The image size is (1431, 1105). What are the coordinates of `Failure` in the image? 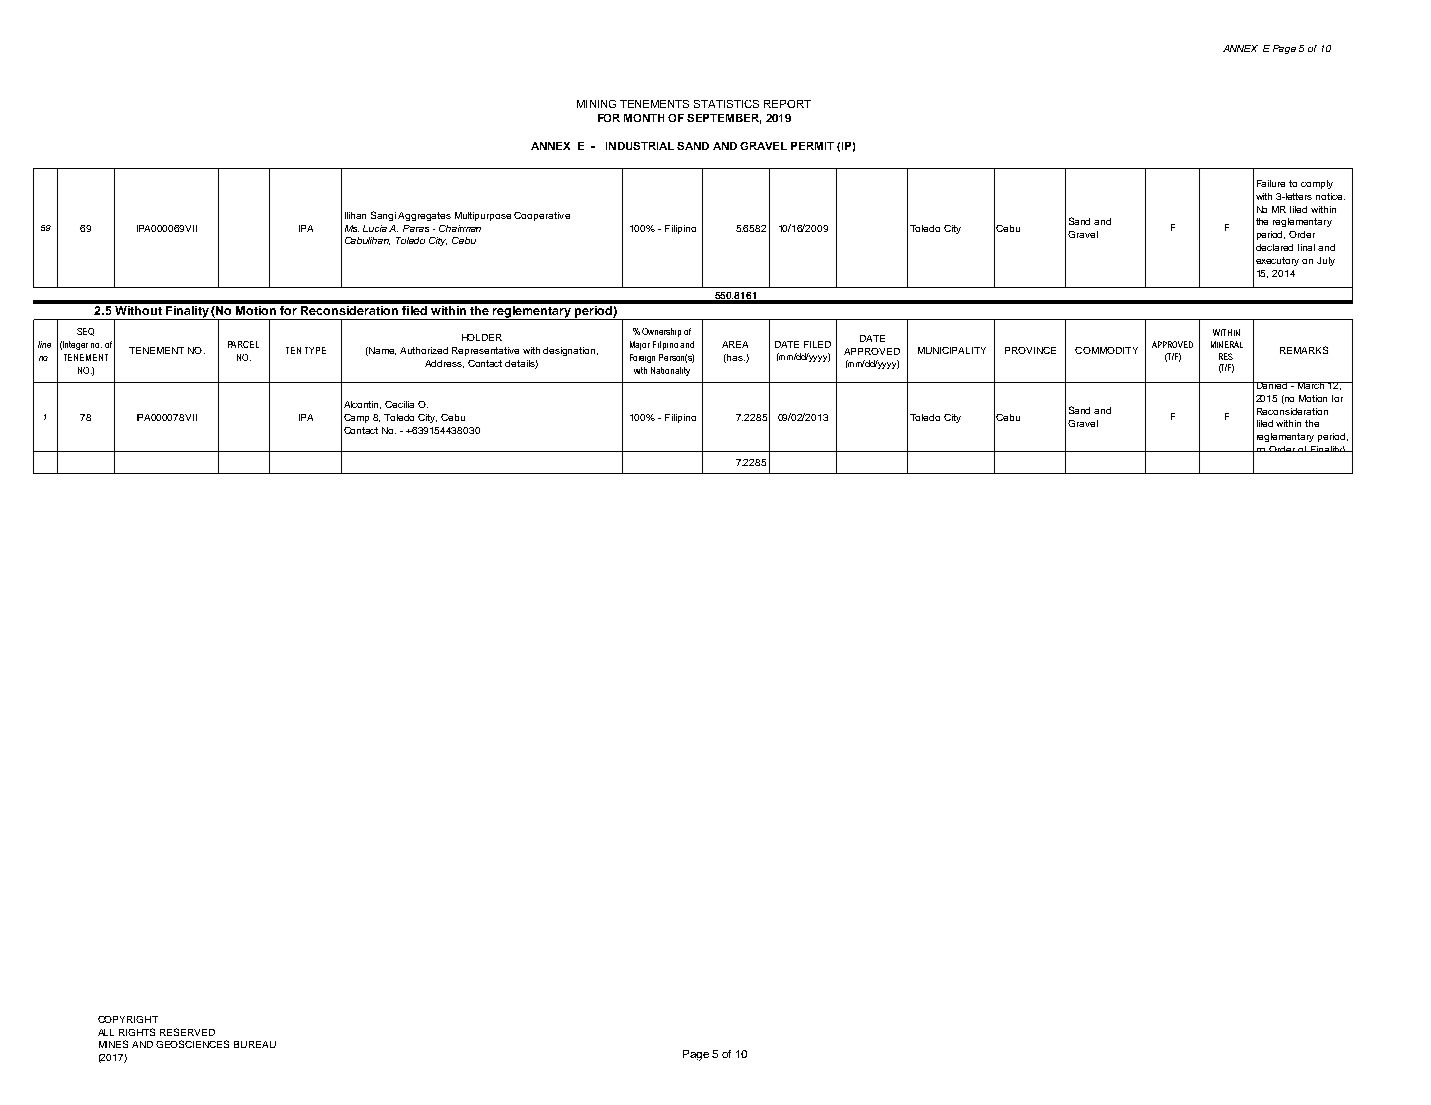 It's located at (1271, 183).
